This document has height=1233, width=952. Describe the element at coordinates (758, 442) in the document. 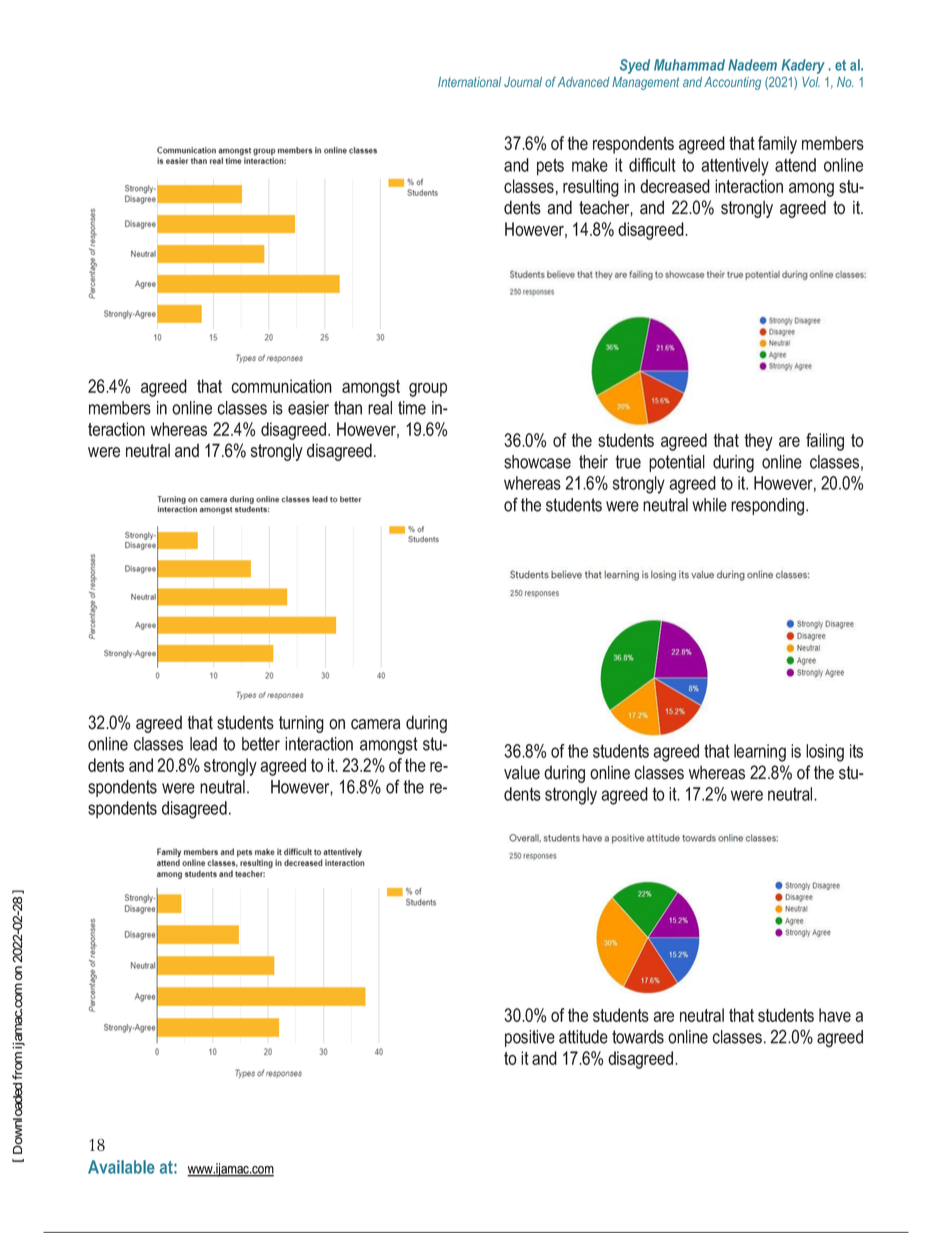

I see `they` at that location.
